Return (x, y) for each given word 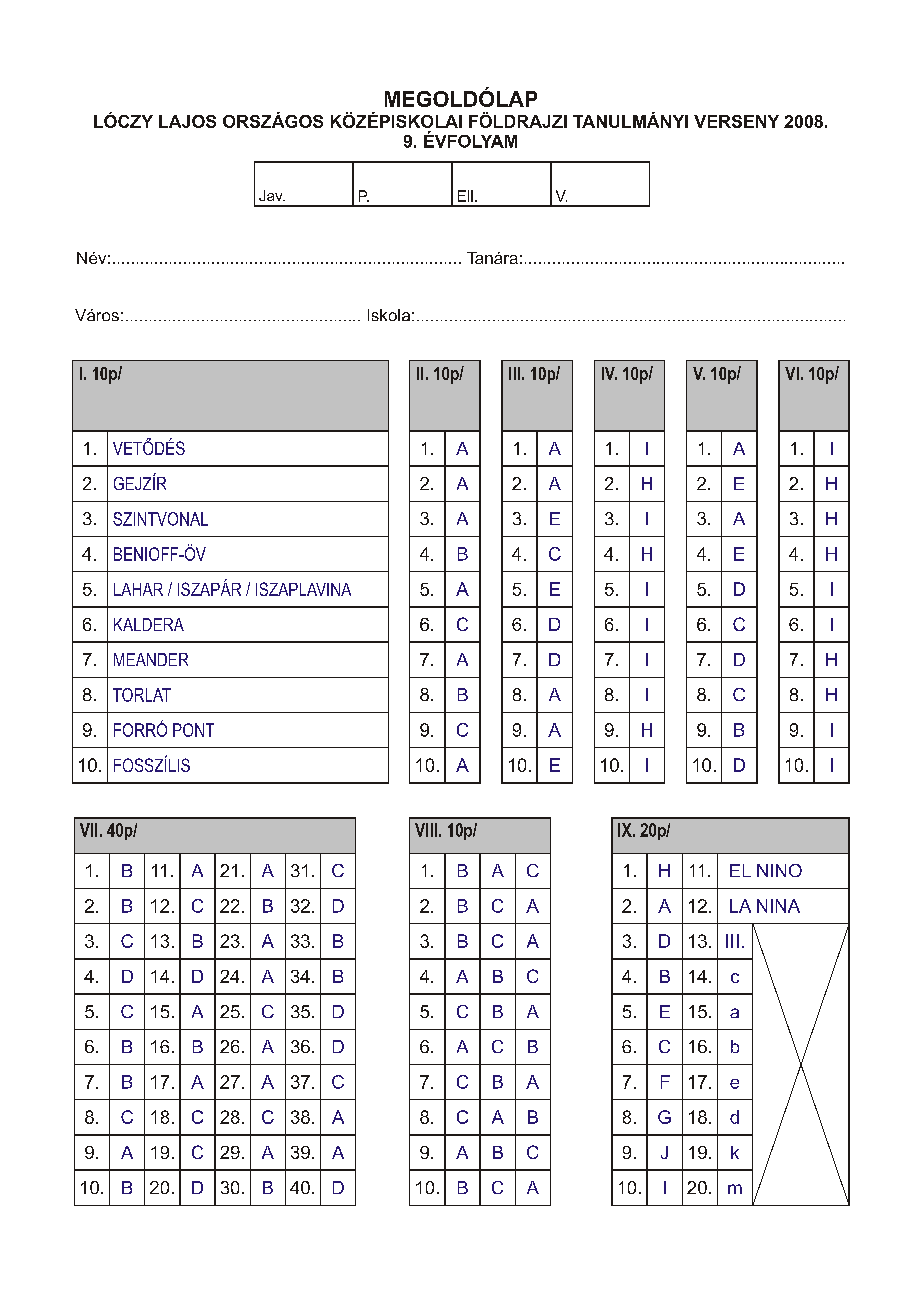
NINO (779, 870)
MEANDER (151, 659)
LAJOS (187, 121)
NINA (778, 906)
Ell (465, 196)
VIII (426, 830)
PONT (193, 730)
